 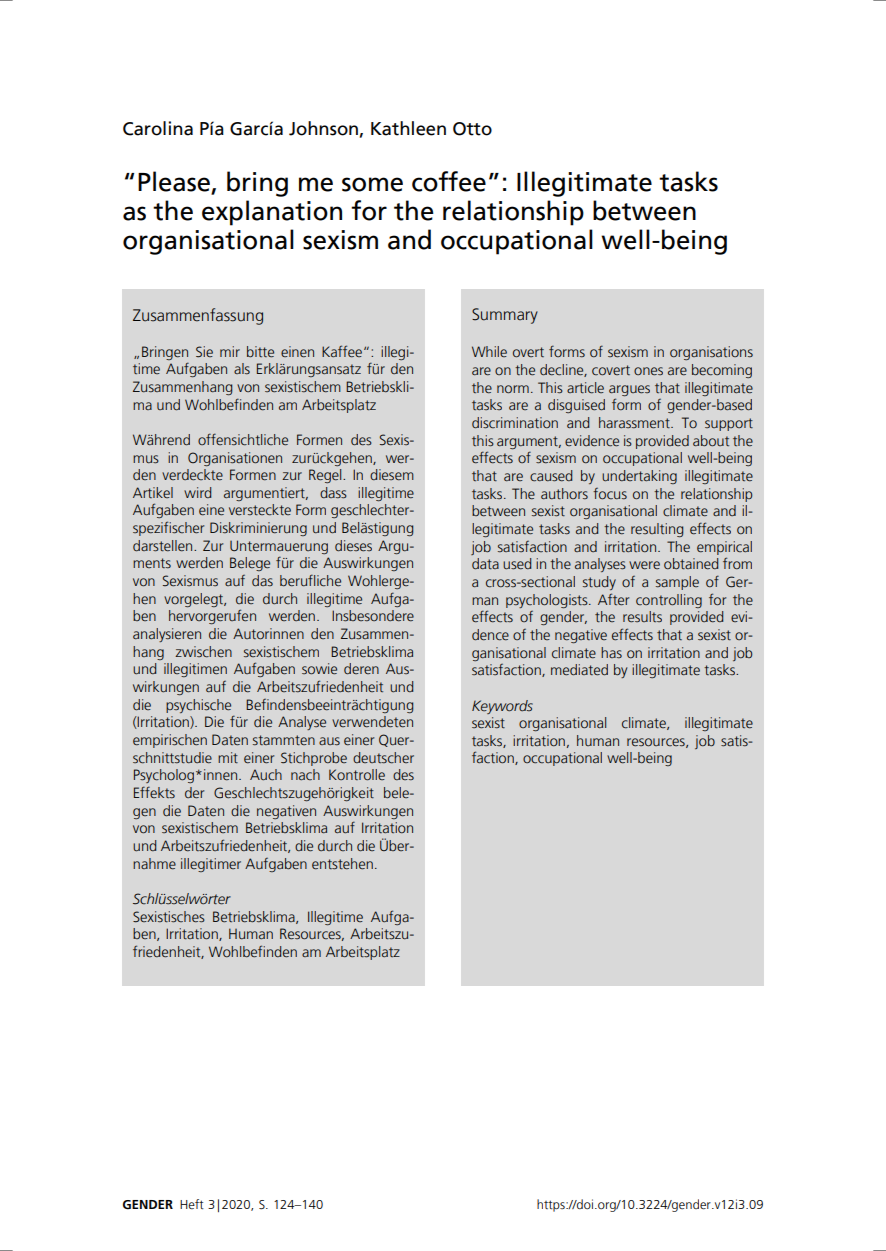 What do you see at coordinates (383, 758) in the screenshot?
I see `deutscher` at bounding box center [383, 758].
